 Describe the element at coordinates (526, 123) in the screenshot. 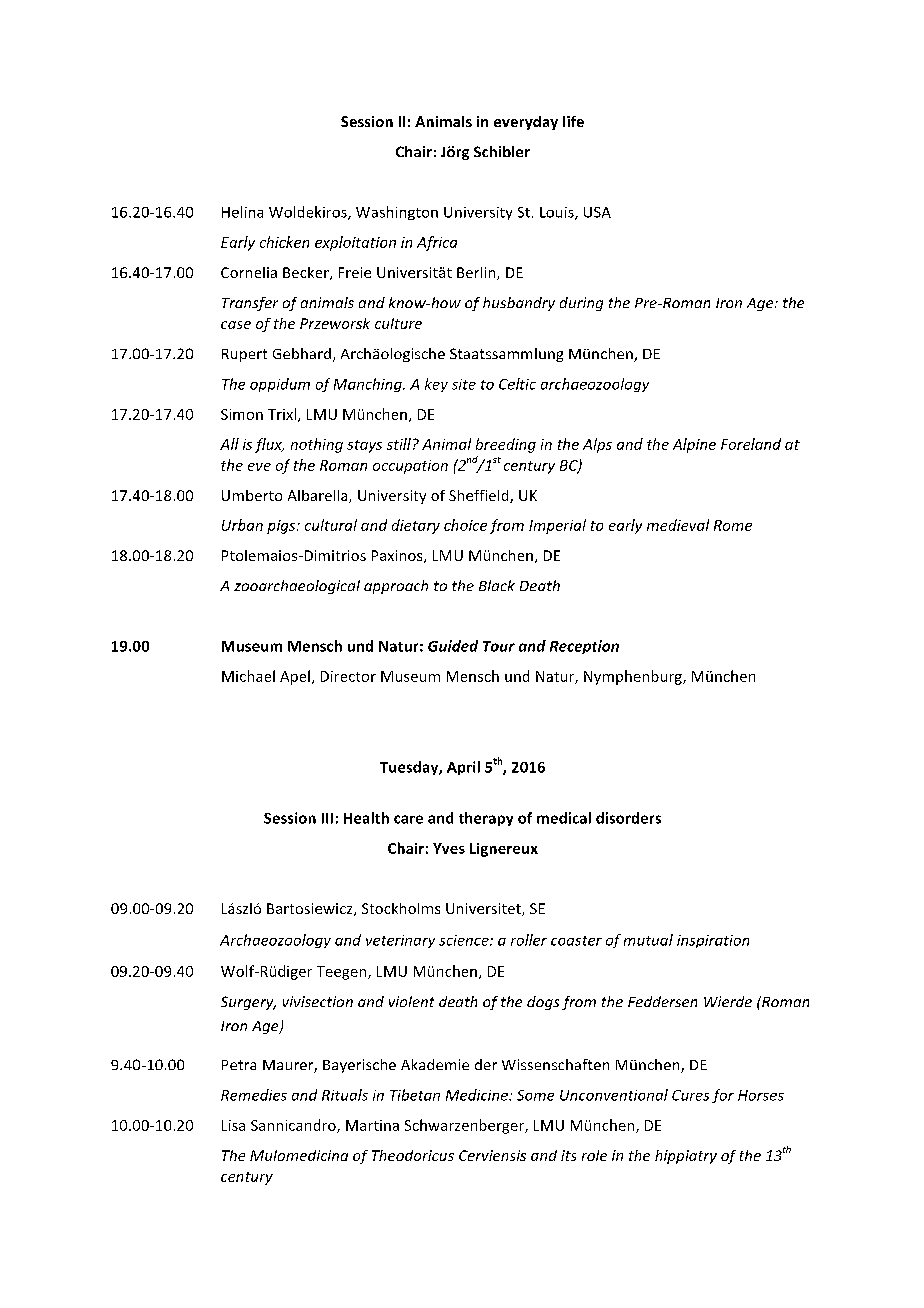

I see `everyday` at that location.
